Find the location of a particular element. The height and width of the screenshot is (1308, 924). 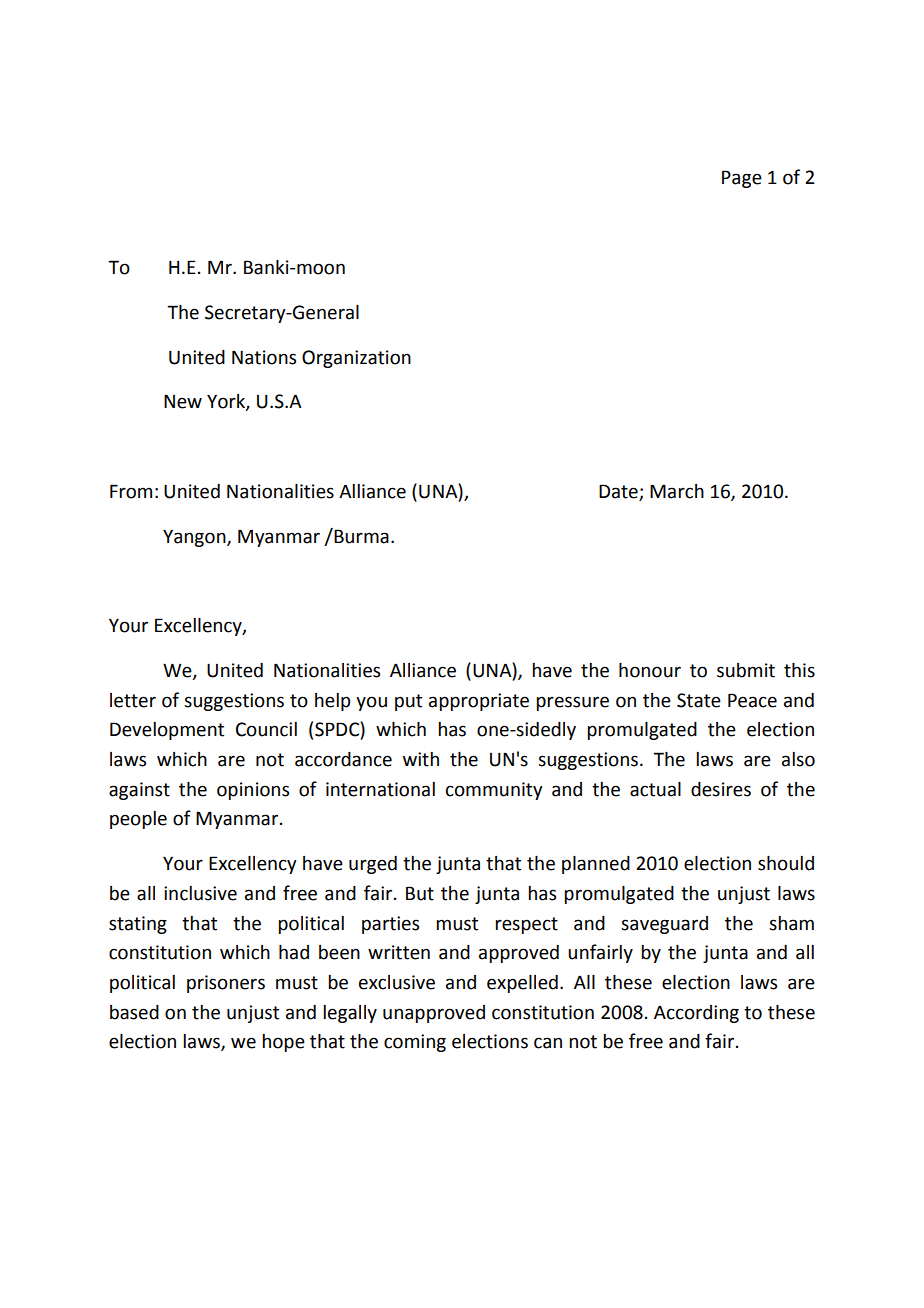

desires is located at coordinates (721, 789).
